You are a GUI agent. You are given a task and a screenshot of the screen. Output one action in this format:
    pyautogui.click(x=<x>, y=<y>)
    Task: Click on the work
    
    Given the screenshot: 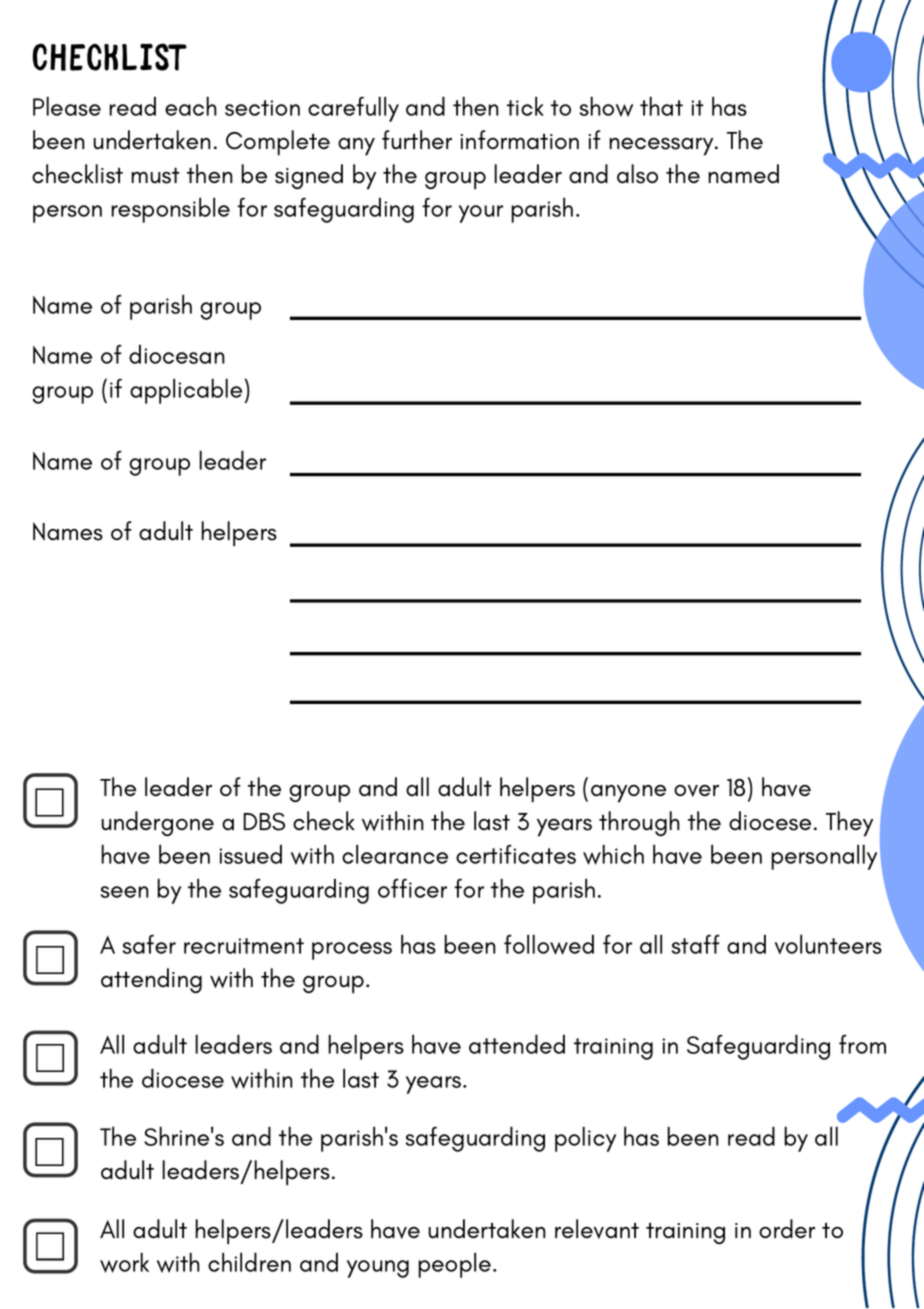 What is the action you would take?
    pyautogui.click(x=124, y=1262)
